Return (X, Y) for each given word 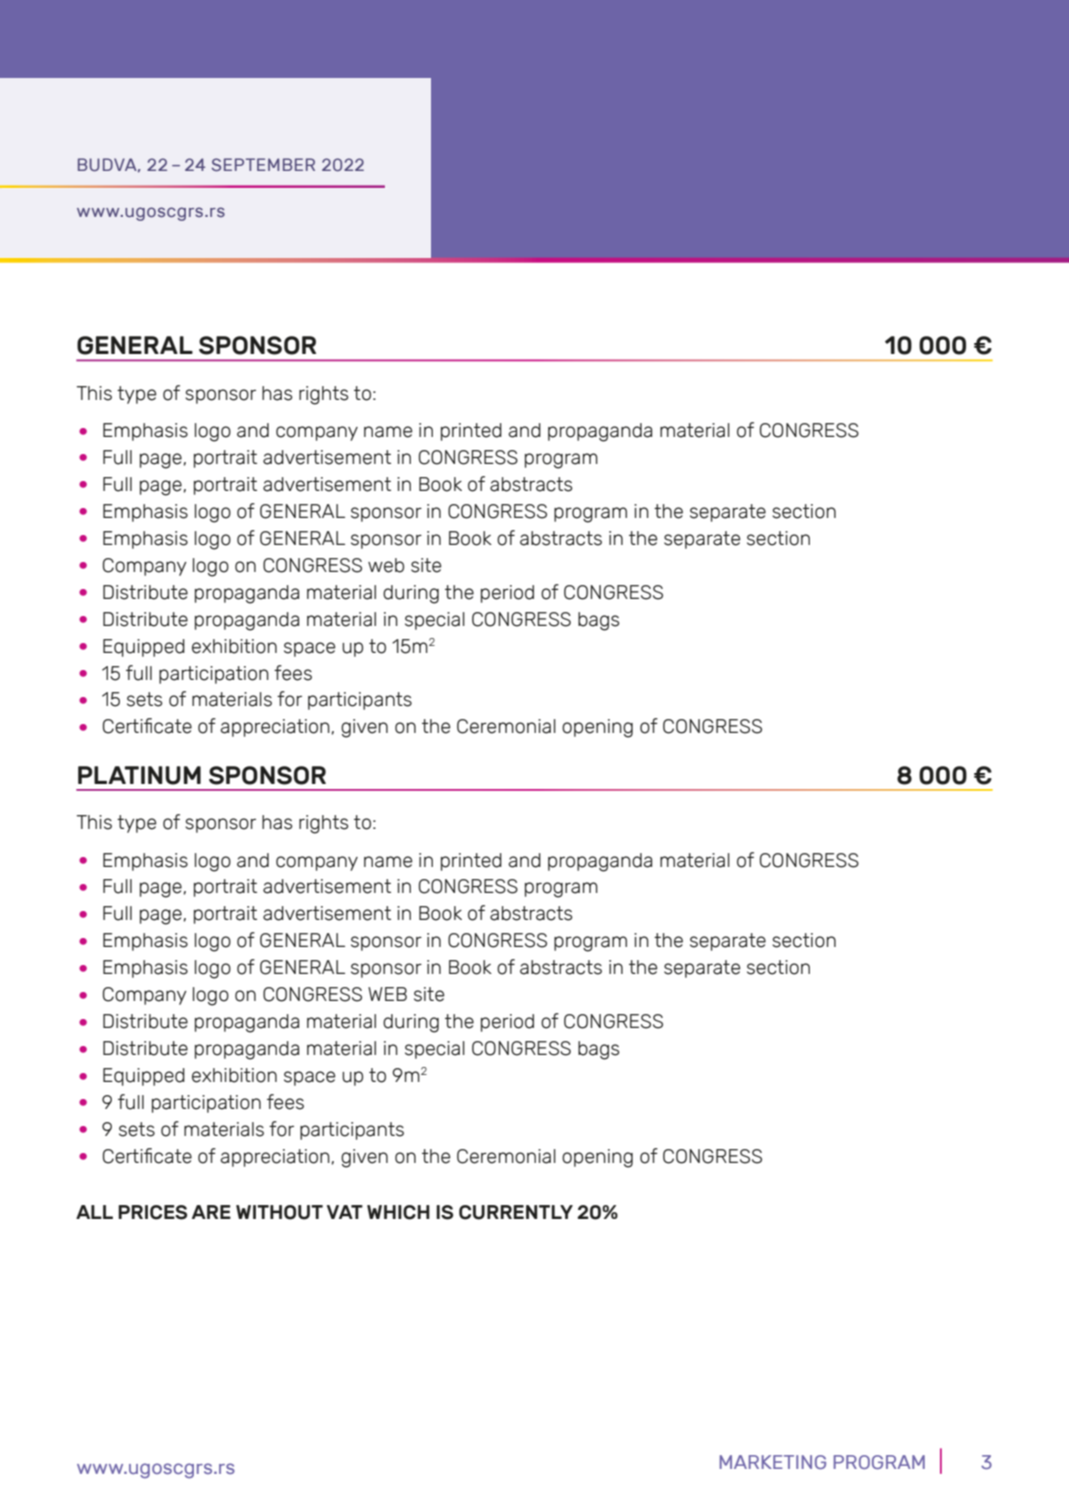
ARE (211, 1212)
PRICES (152, 1212)
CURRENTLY (516, 1212)
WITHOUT (279, 1212)
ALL (94, 1212)
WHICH (398, 1212)
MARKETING (773, 1462)
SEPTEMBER (263, 164)
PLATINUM (139, 775)
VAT (345, 1212)
